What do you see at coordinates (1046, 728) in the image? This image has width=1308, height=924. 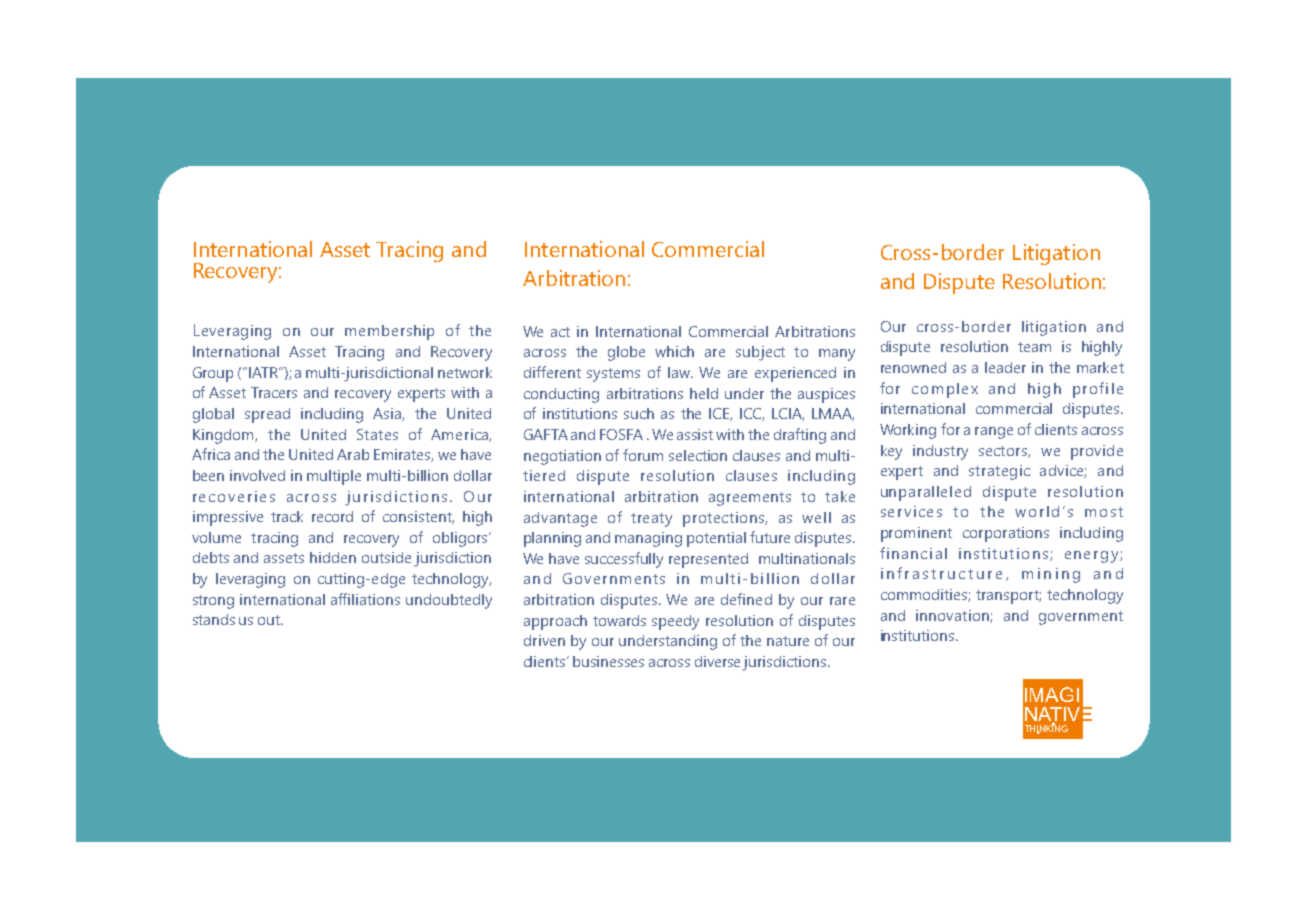 I see `THINKING` at bounding box center [1046, 728].
